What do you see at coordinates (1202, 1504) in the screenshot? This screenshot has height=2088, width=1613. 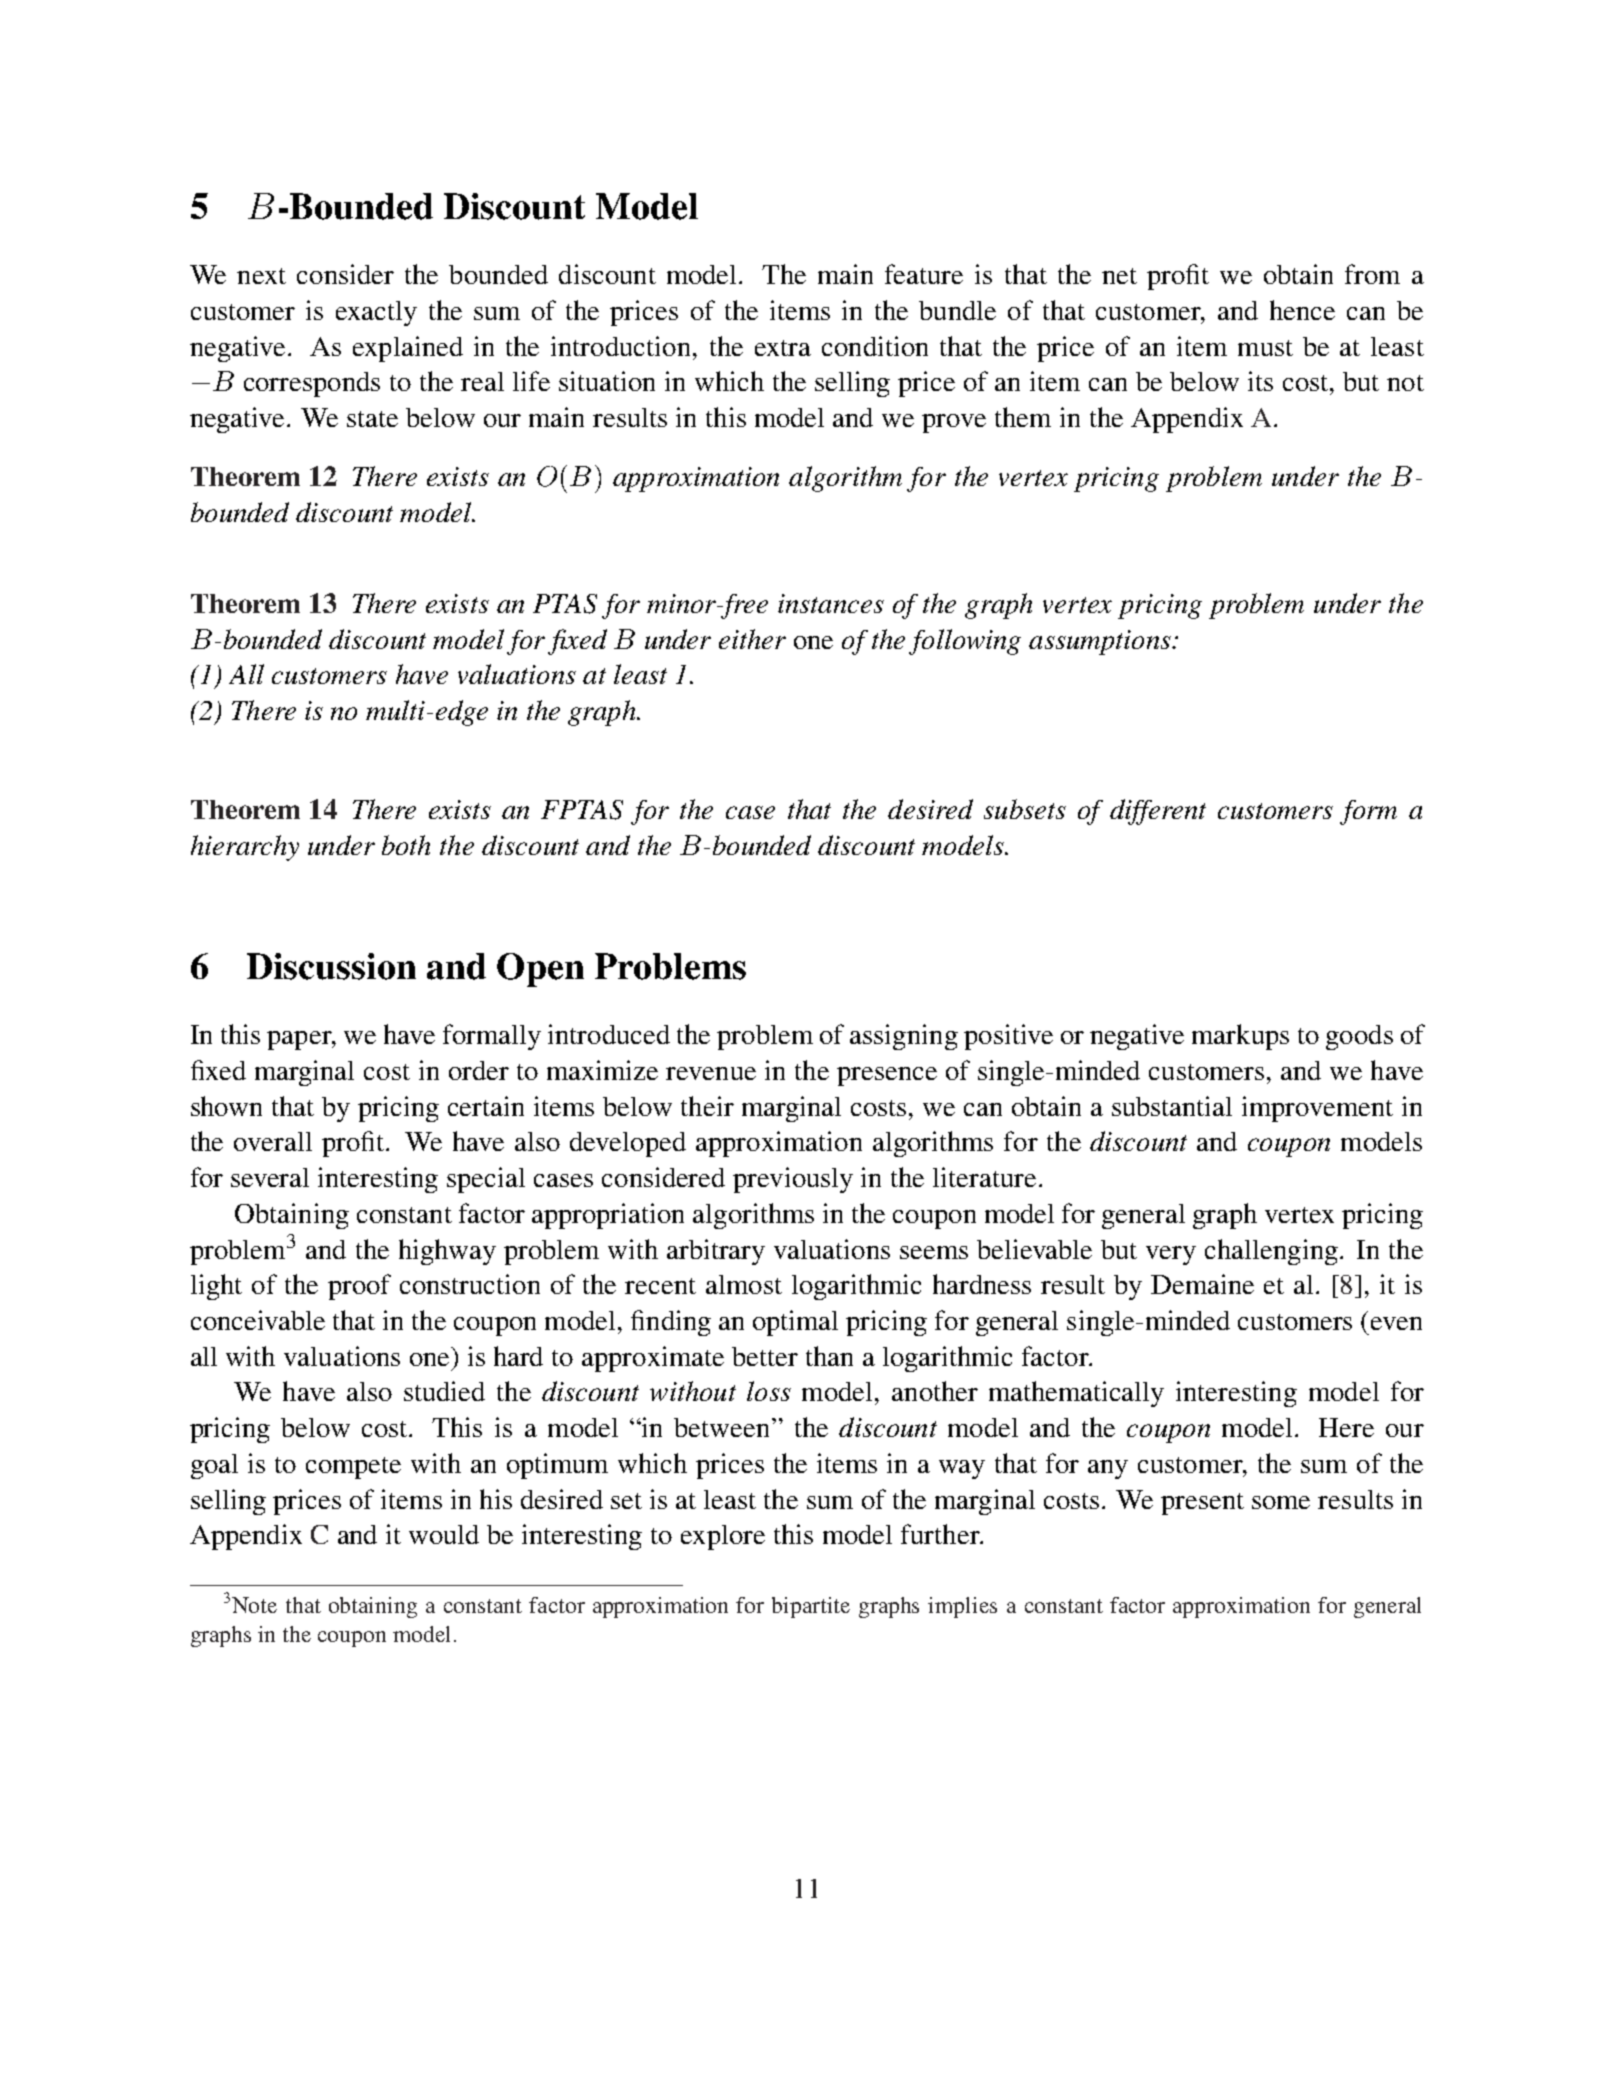 I see `present` at bounding box center [1202, 1504].
